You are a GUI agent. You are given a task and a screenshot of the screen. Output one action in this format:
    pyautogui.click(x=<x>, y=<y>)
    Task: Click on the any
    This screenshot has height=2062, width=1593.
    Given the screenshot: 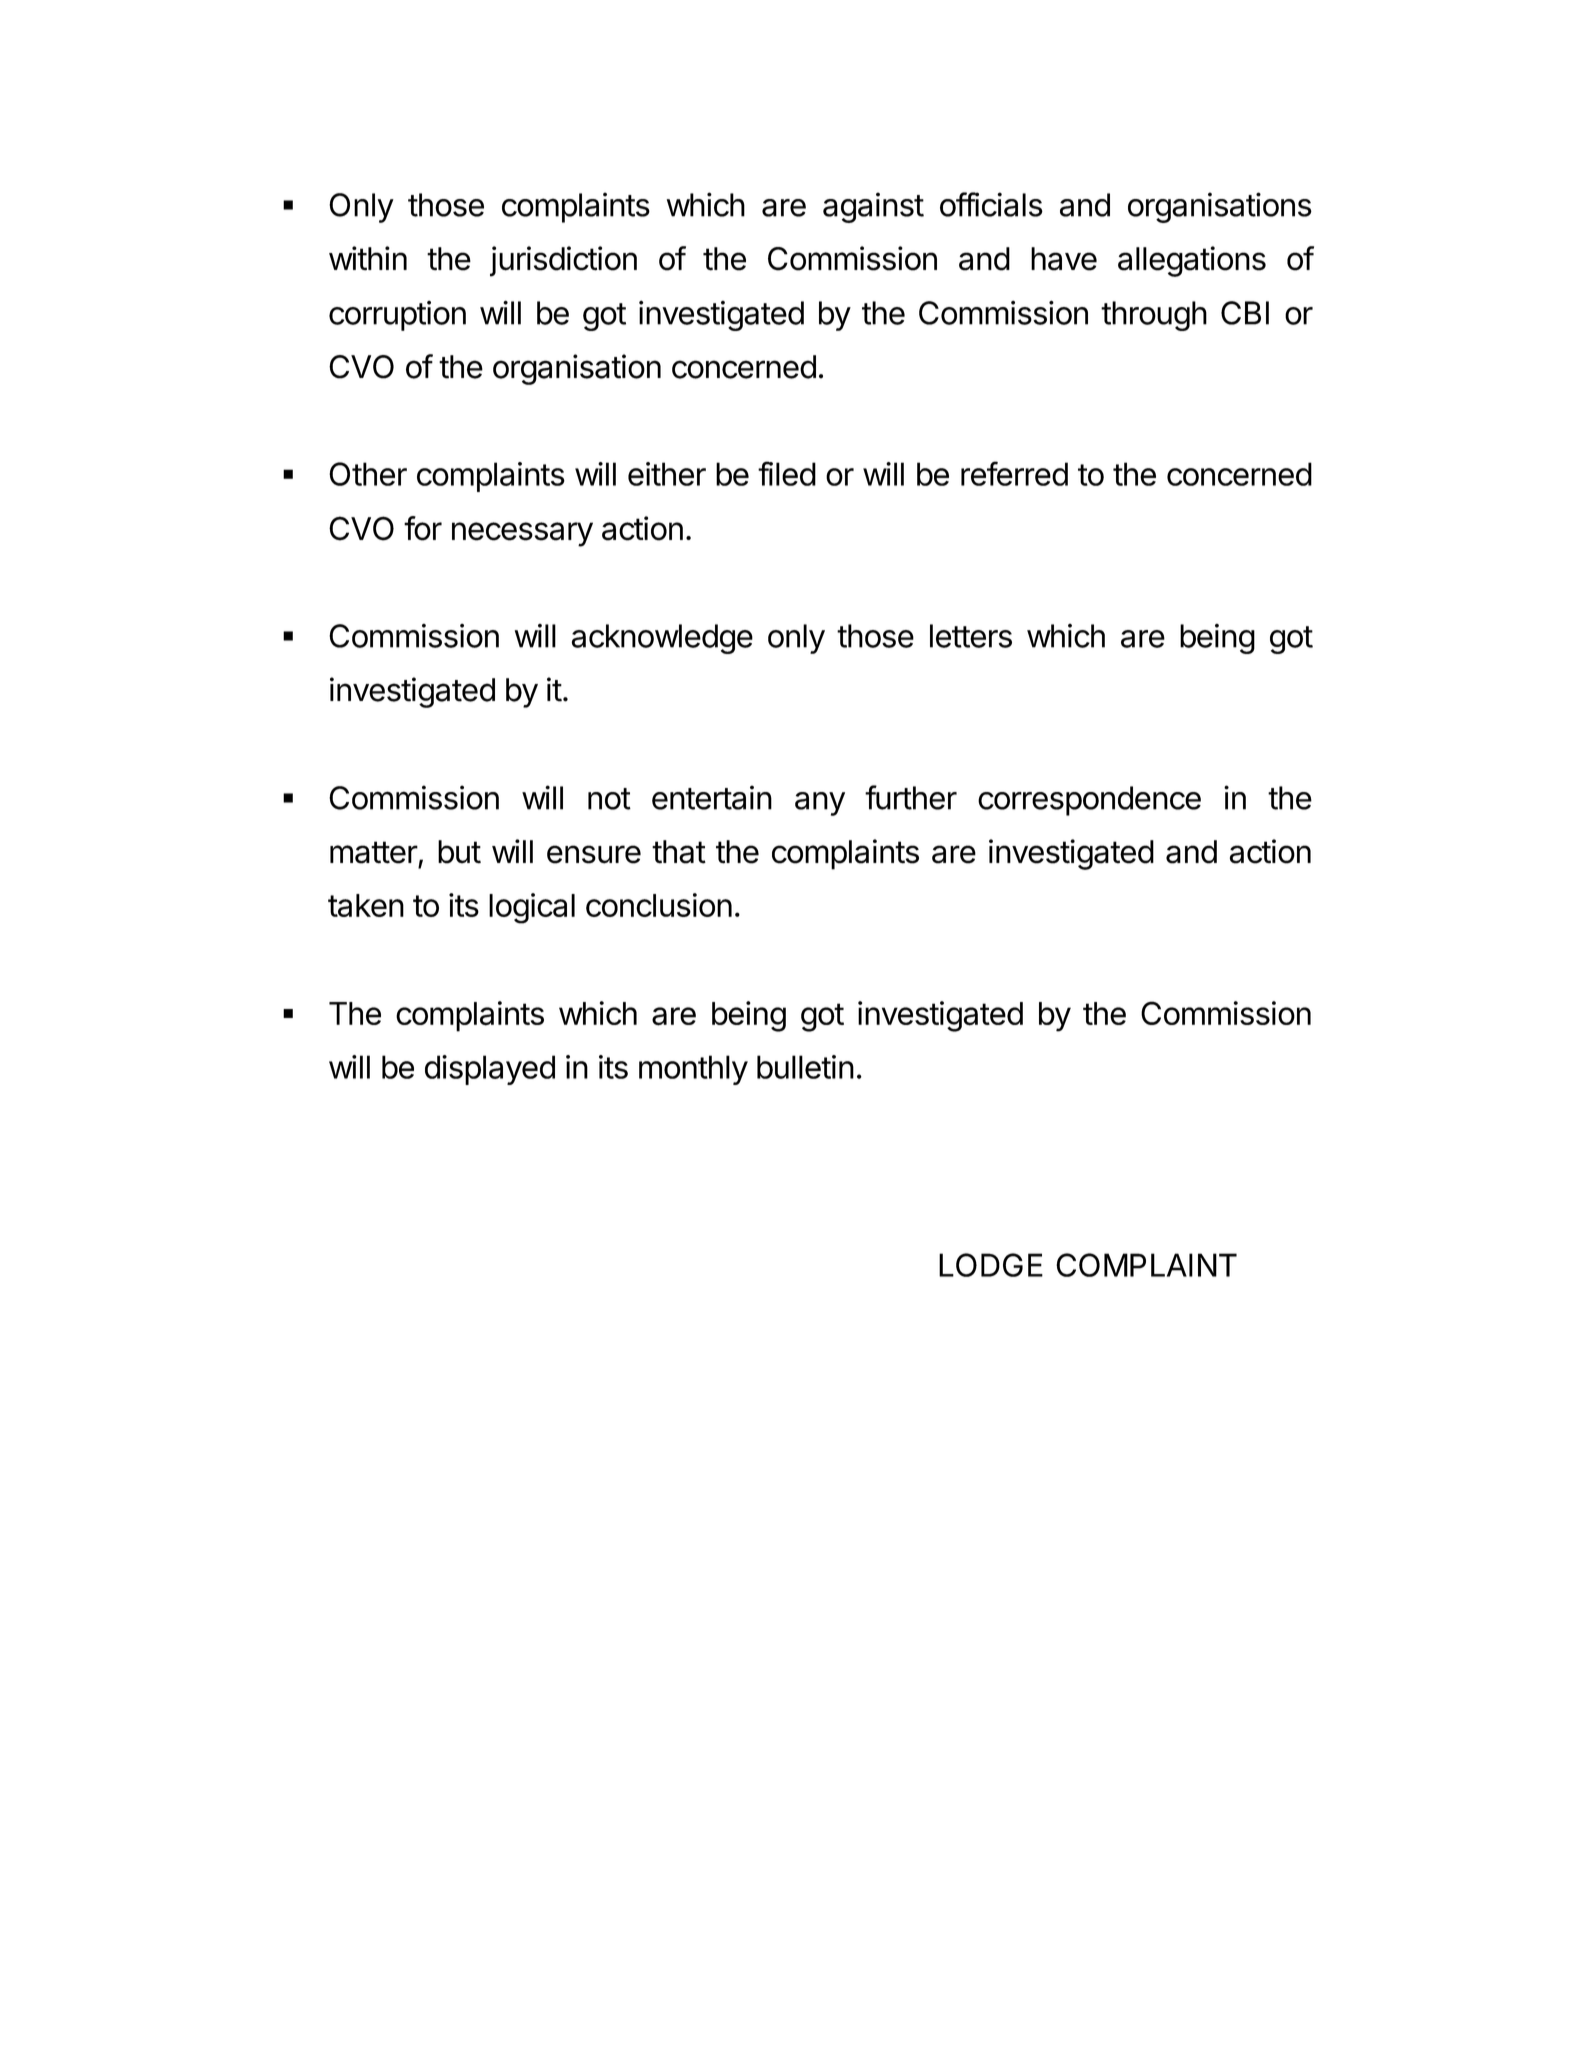 What is the action you would take?
    pyautogui.click(x=820, y=804)
